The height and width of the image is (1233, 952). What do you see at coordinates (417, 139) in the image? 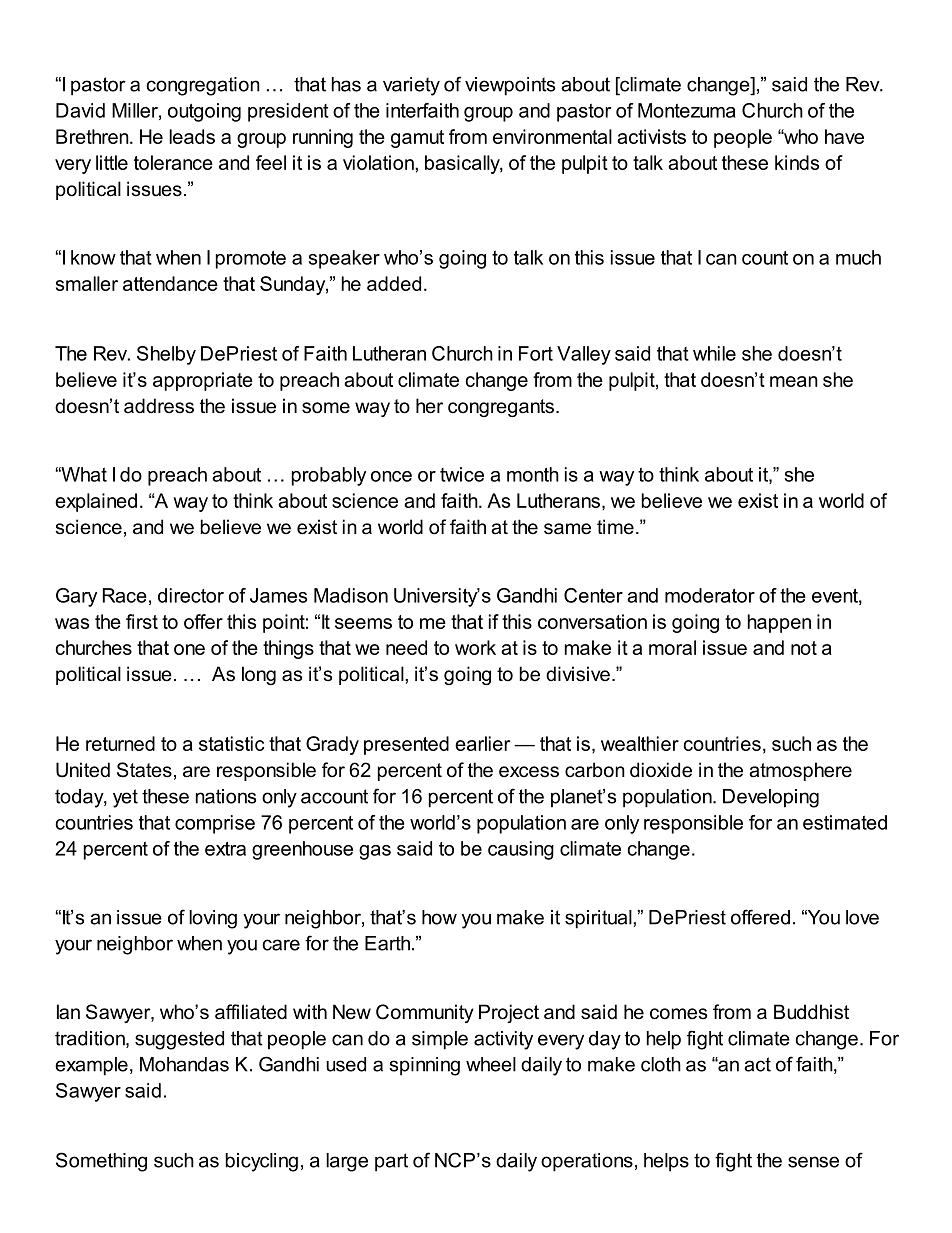
I see `gamut` at bounding box center [417, 139].
